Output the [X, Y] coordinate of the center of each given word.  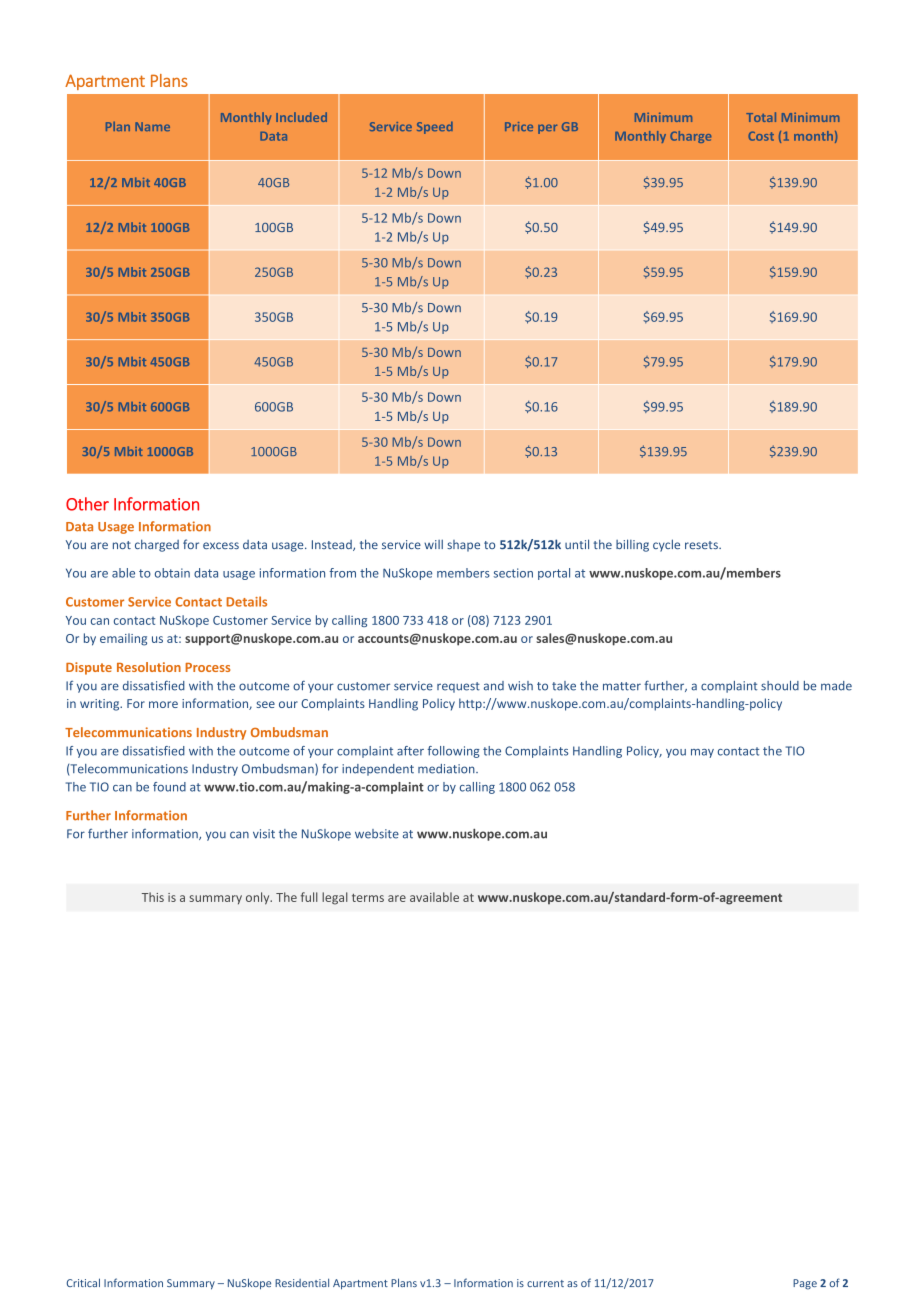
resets [702, 545]
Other [87, 504]
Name [152, 126]
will [433, 544]
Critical [83, 1282]
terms [368, 898]
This [153, 897]
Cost [761, 136]
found [169, 787]
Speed [435, 128]
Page [805, 1284]
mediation [447, 769]
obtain [172, 573]
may [702, 753]
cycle [666, 545]
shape [463, 546]
